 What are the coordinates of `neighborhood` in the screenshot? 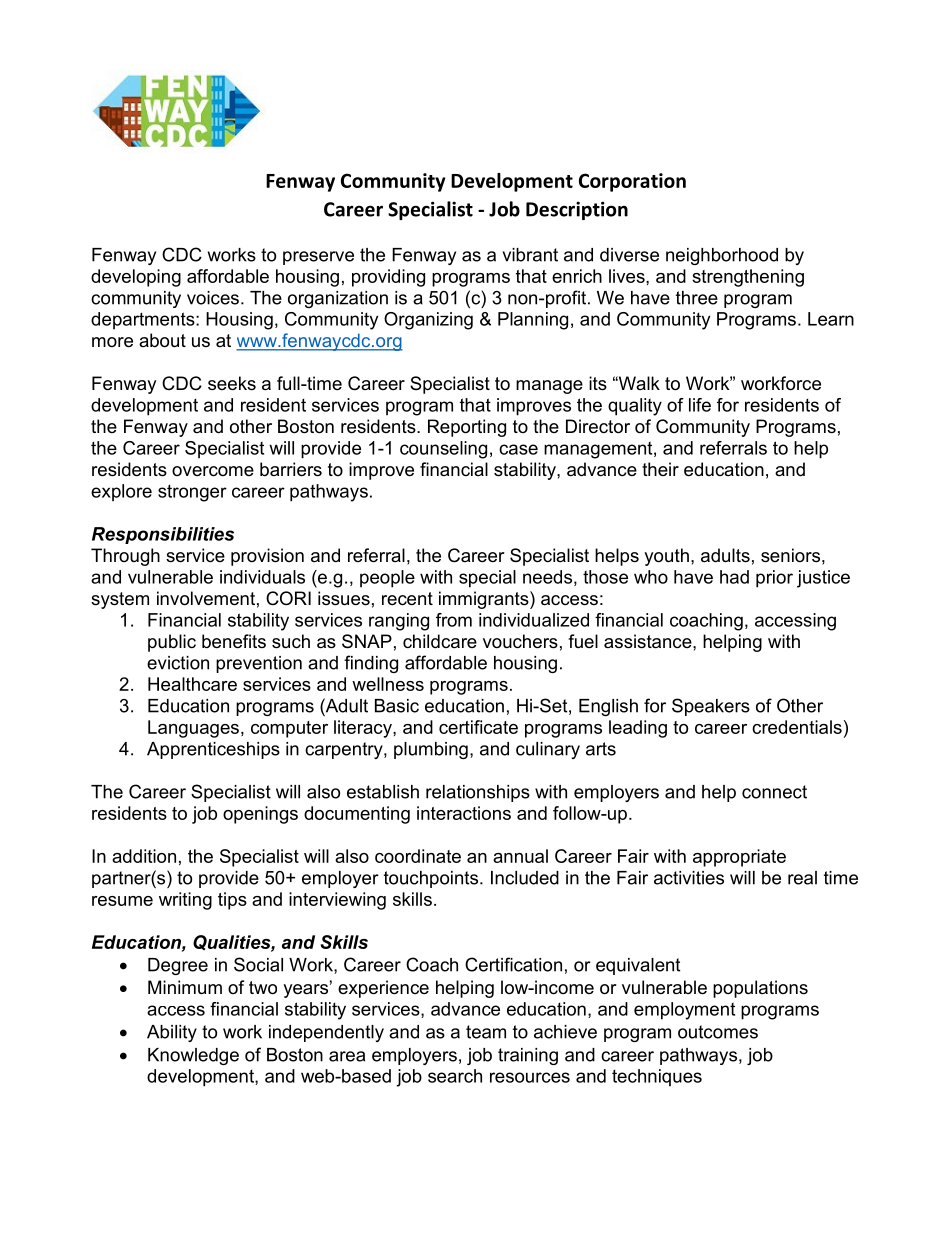 It's located at (722, 256).
